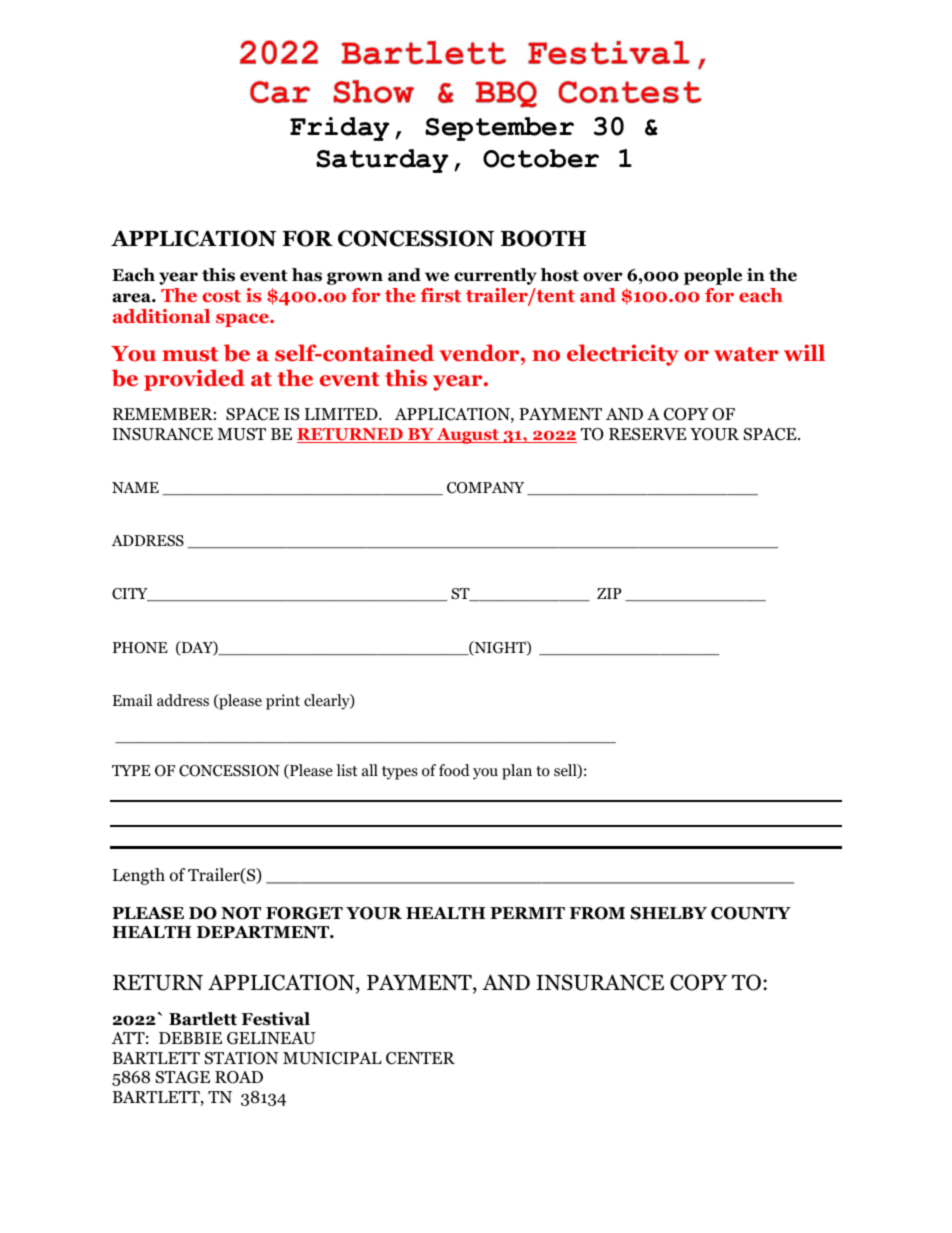  What do you see at coordinates (527, 913) in the screenshot?
I see `PERMIT` at bounding box center [527, 913].
